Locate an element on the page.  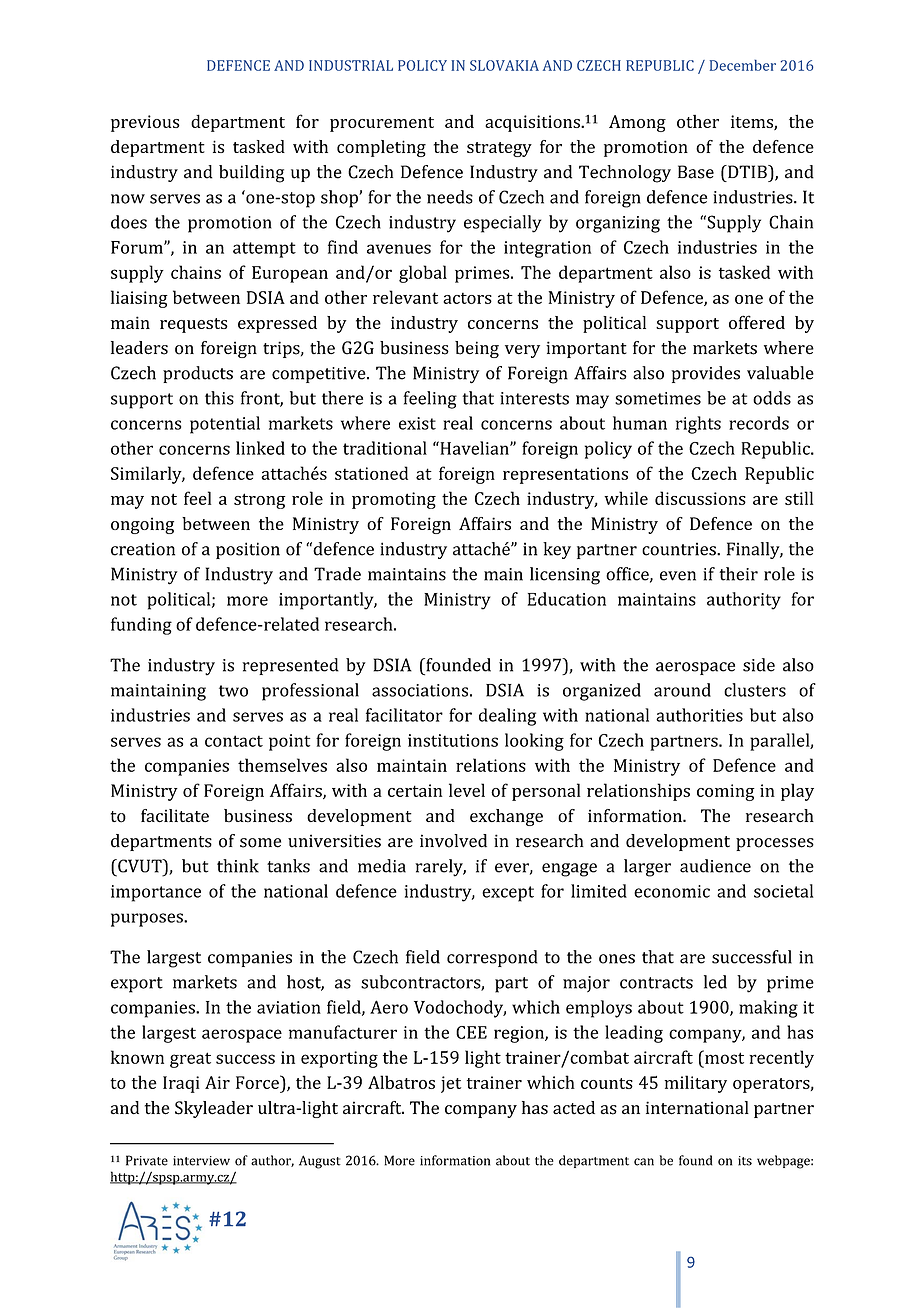
previous is located at coordinates (145, 123).
